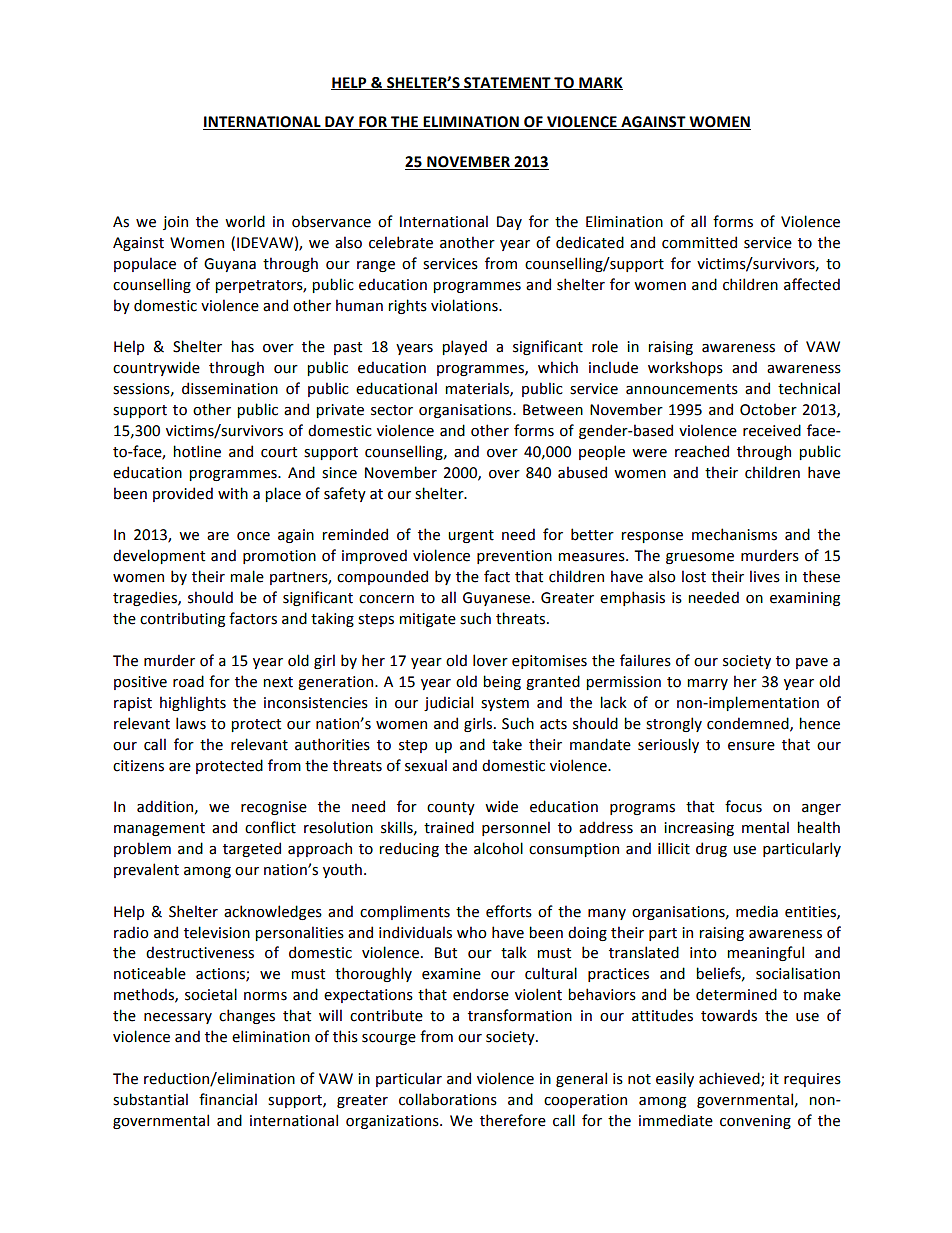 Image resolution: width=952 pixels, height=1233 pixels. Describe the element at coordinates (230, 265) in the page. I see `Guyana` at that location.
